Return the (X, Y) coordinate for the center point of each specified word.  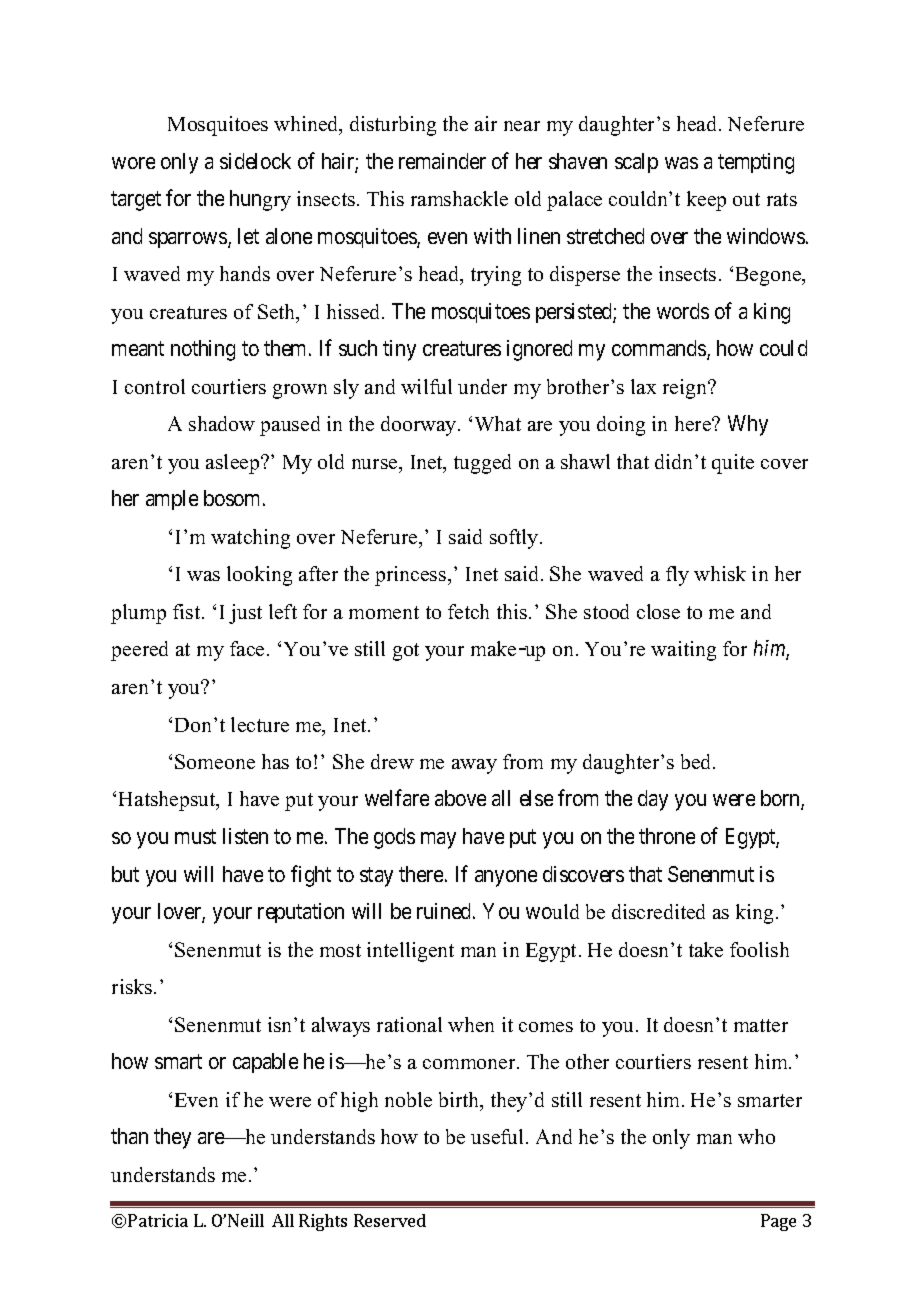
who (756, 1136)
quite (733, 464)
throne (667, 836)
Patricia (158, 1220)
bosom (234, 498)
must (195, 836)
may (438, 840)
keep (706, 201)
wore (133, 163)
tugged (482, 464)
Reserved (390, 1220)
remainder (442, 161)
